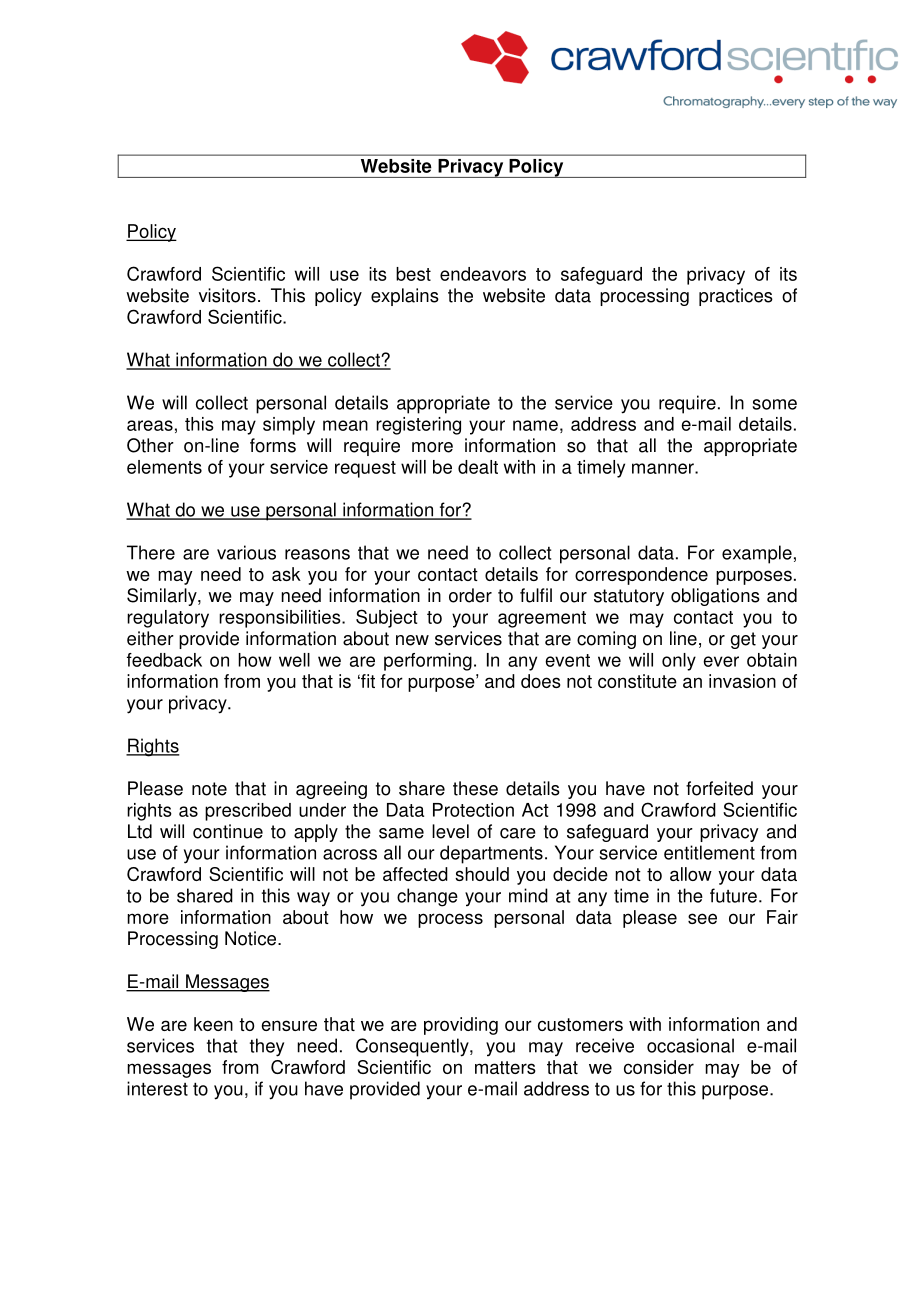  Describe the element at coordinates (483, 274) in the screenshot. I see `endeavors` at that location.
